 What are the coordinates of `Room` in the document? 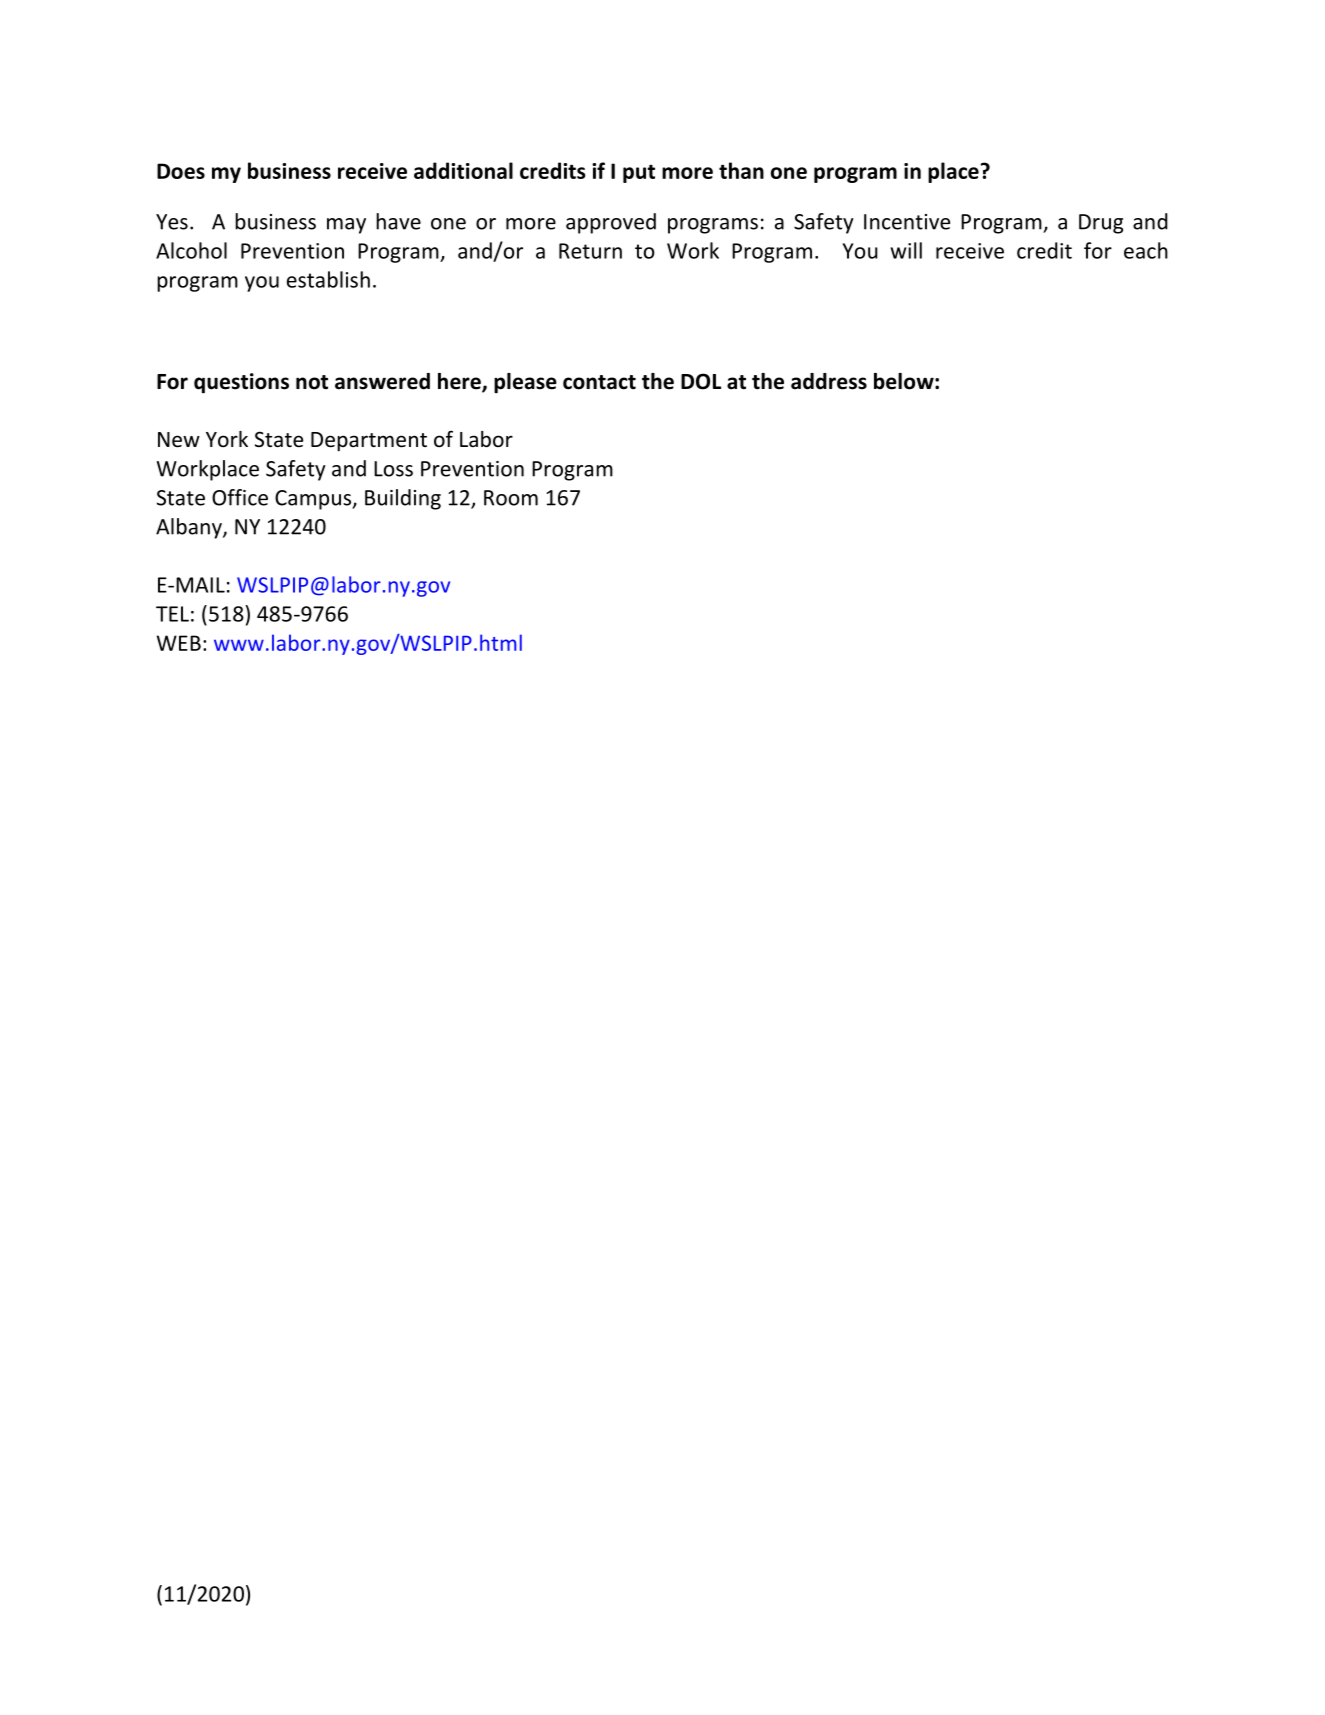 It's located at (511, 498).
